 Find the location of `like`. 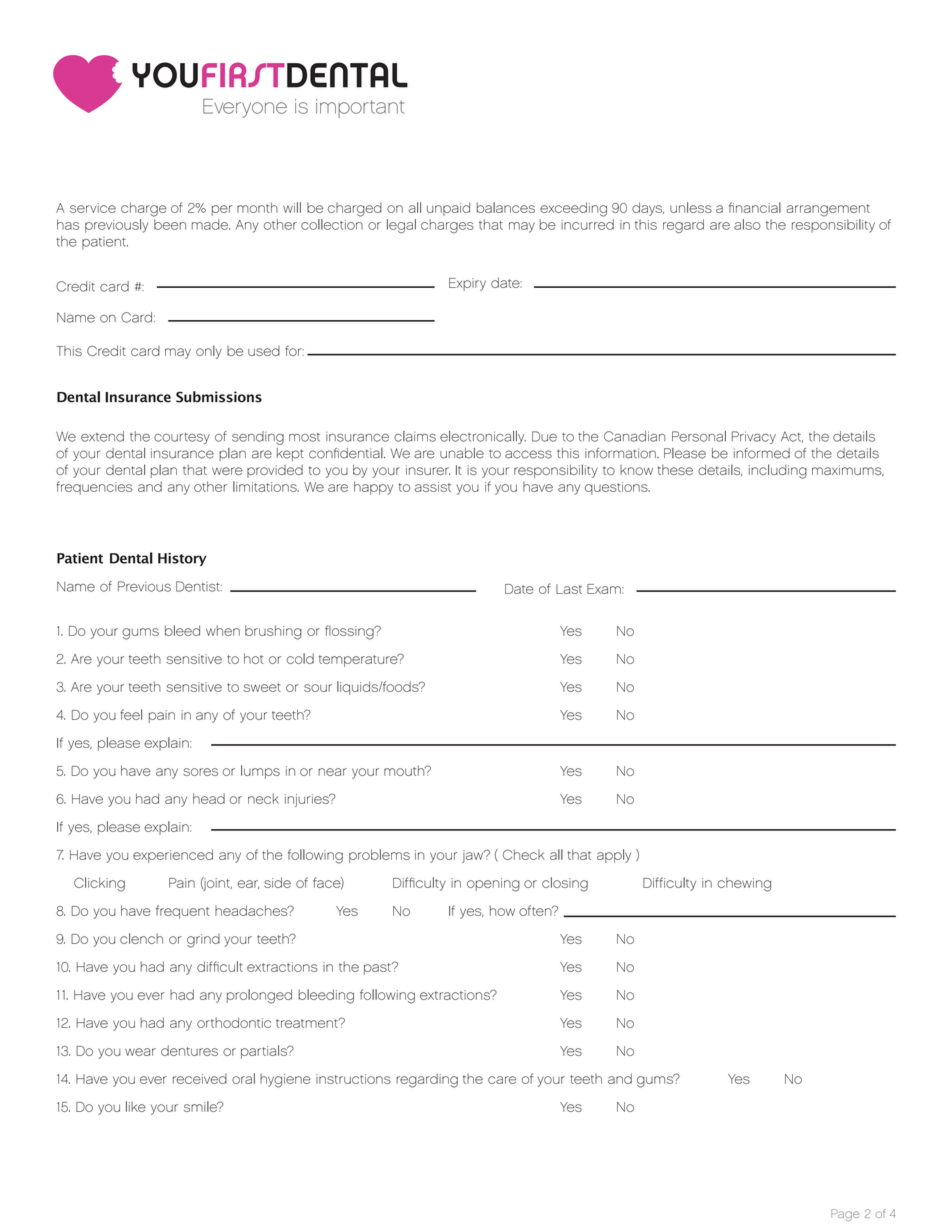

like is located at coordinates (136, 1106).
